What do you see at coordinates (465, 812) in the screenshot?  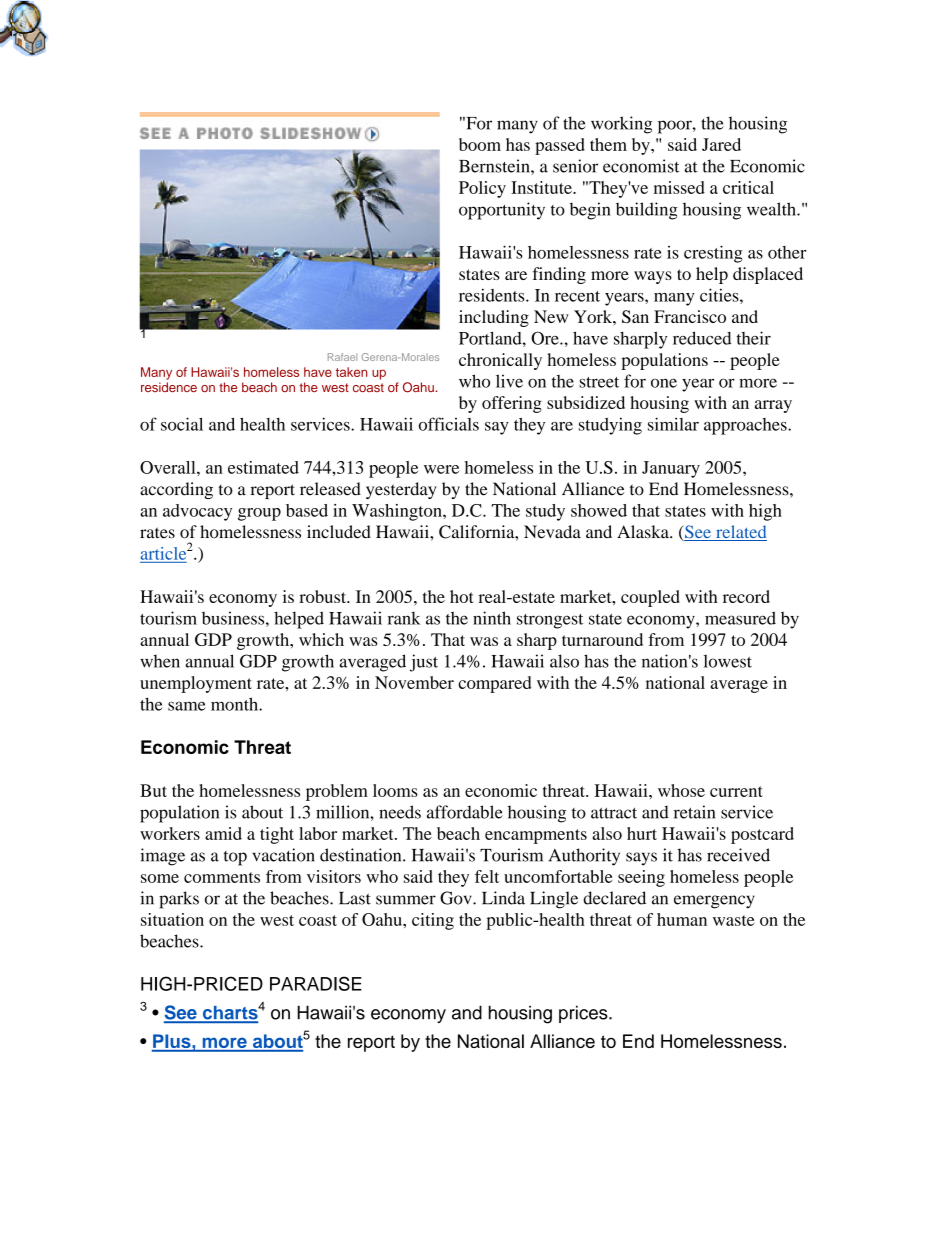 I see `affordable` at bounding box center [465, 812].
